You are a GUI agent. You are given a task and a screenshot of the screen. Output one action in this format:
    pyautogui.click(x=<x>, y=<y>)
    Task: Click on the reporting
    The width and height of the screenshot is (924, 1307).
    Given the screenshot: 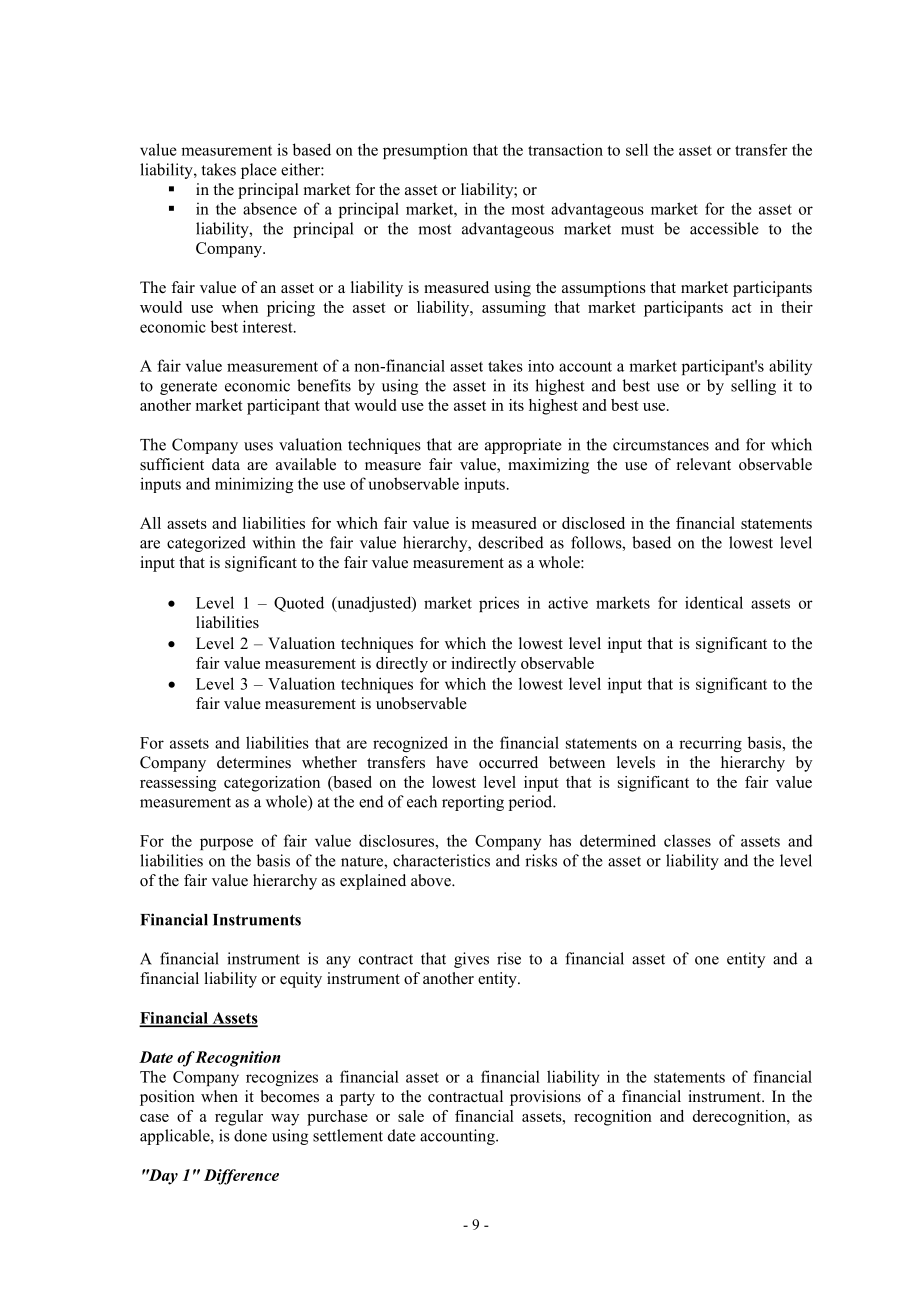 What is the action you would take?
    pyautogui.click(x=473, y=803)
